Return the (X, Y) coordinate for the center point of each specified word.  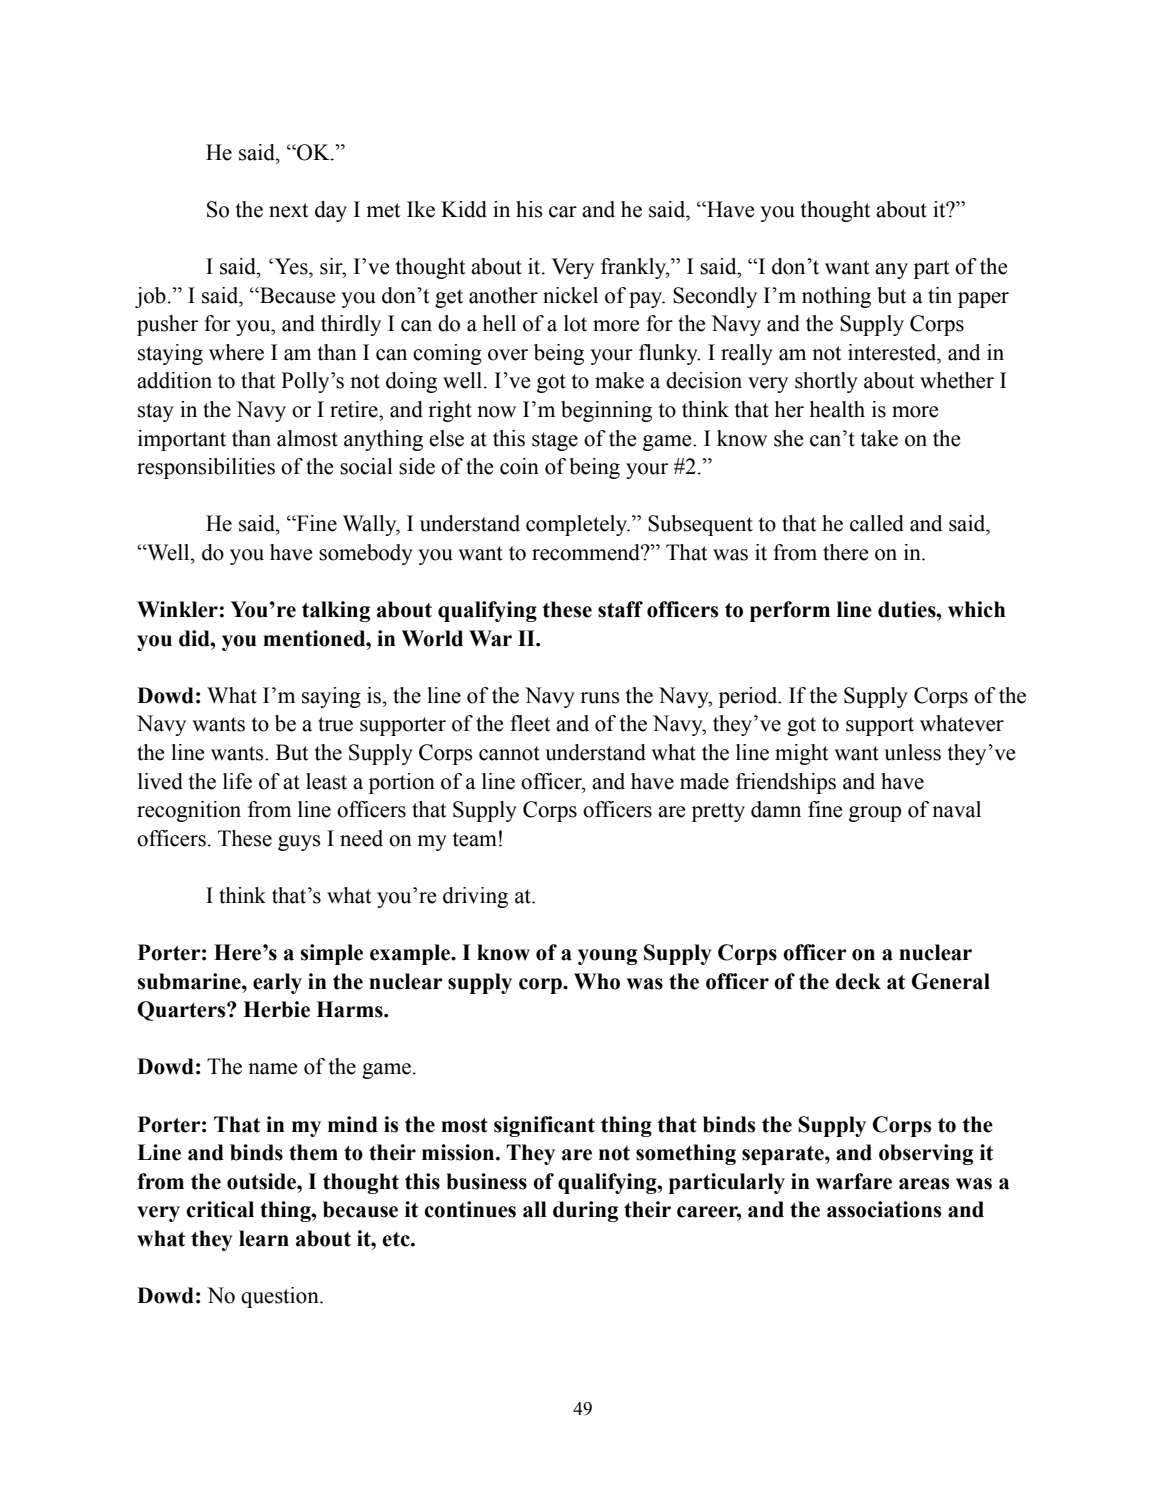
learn (264, 1238)
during (585, 1211)
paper (983, 300)
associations (884, 1209)
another (503, 295)
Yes (292, 266)
